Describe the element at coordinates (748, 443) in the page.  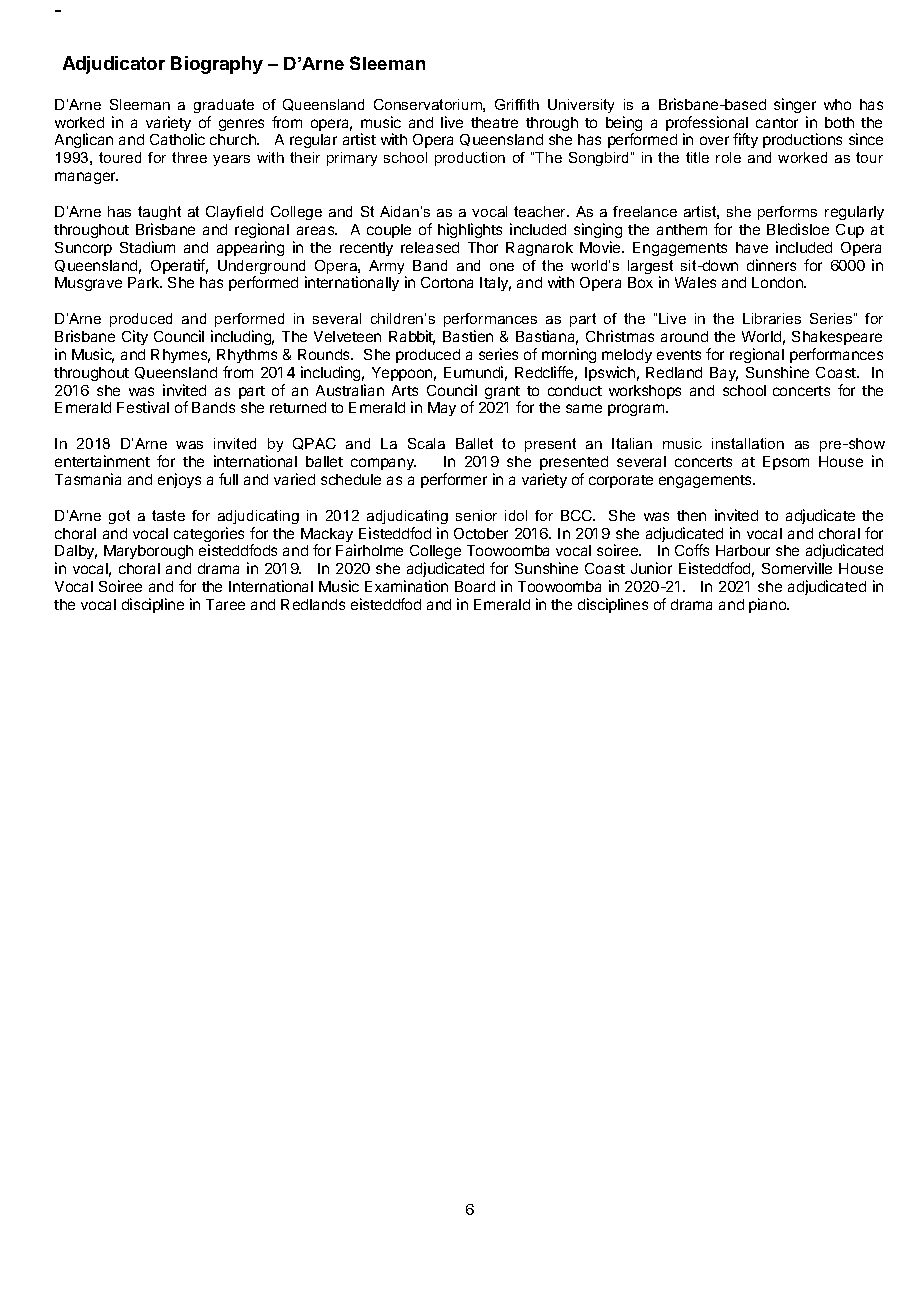
I see `installation` at that location.
